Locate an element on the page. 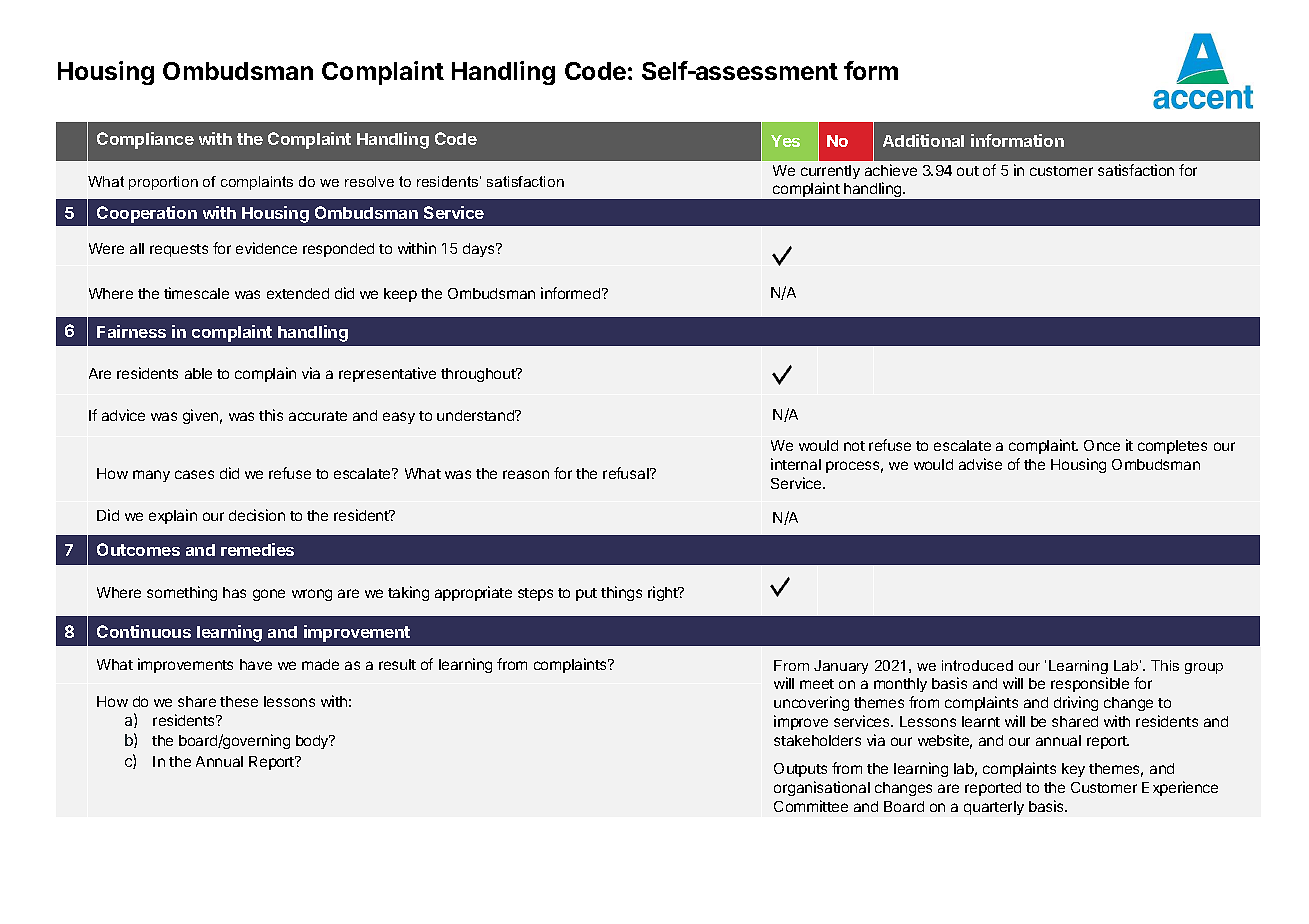  Outputs is located at coordinates (800, 770).
